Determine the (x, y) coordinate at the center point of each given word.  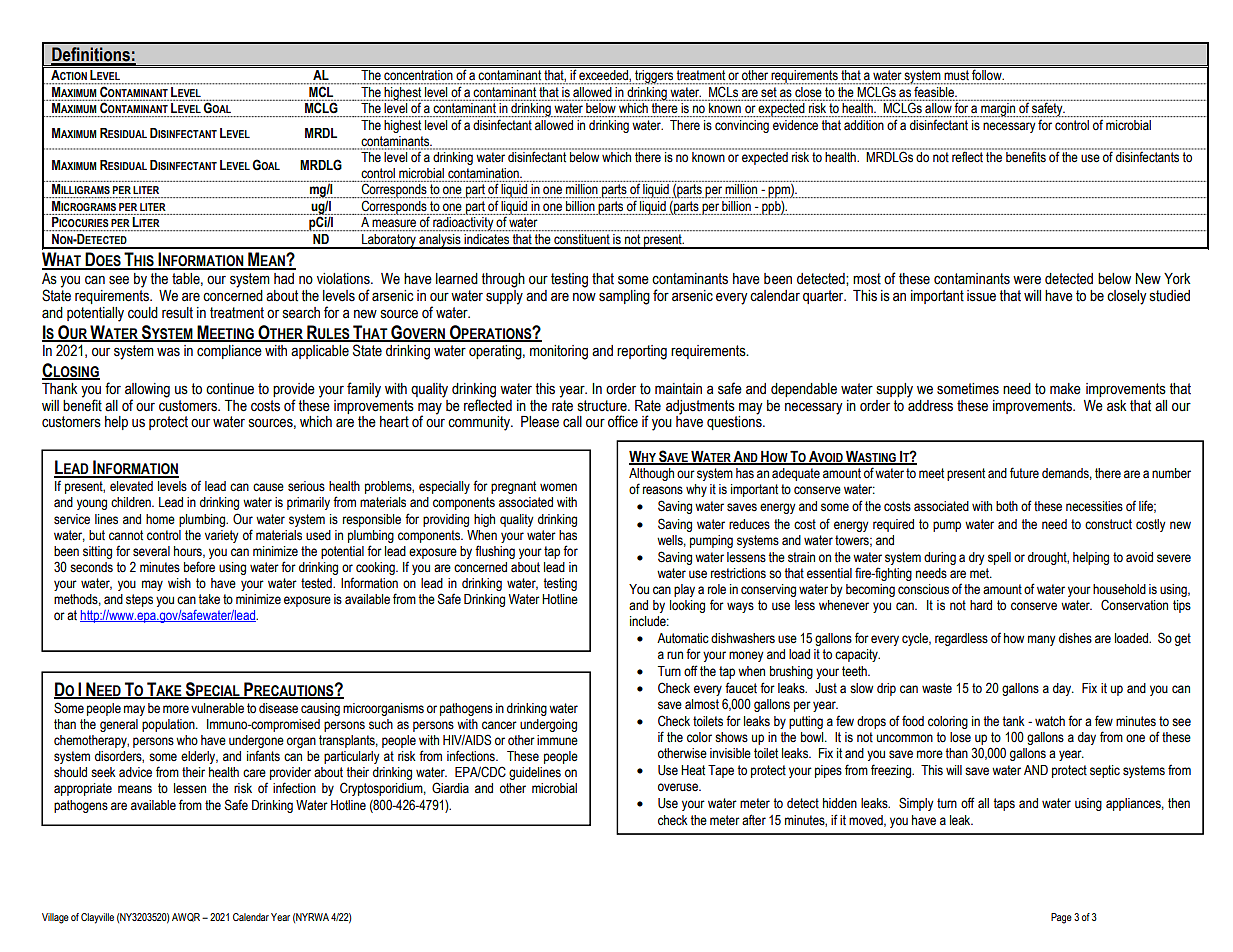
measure (394, 223)
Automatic (683, 638)
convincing (742, 126)
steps (139, 600)
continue (230, 389)
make (1065, 389)
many (1042, 640)
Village (55, 918)
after (754, 820)
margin (999, 110)
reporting (642, 352)
